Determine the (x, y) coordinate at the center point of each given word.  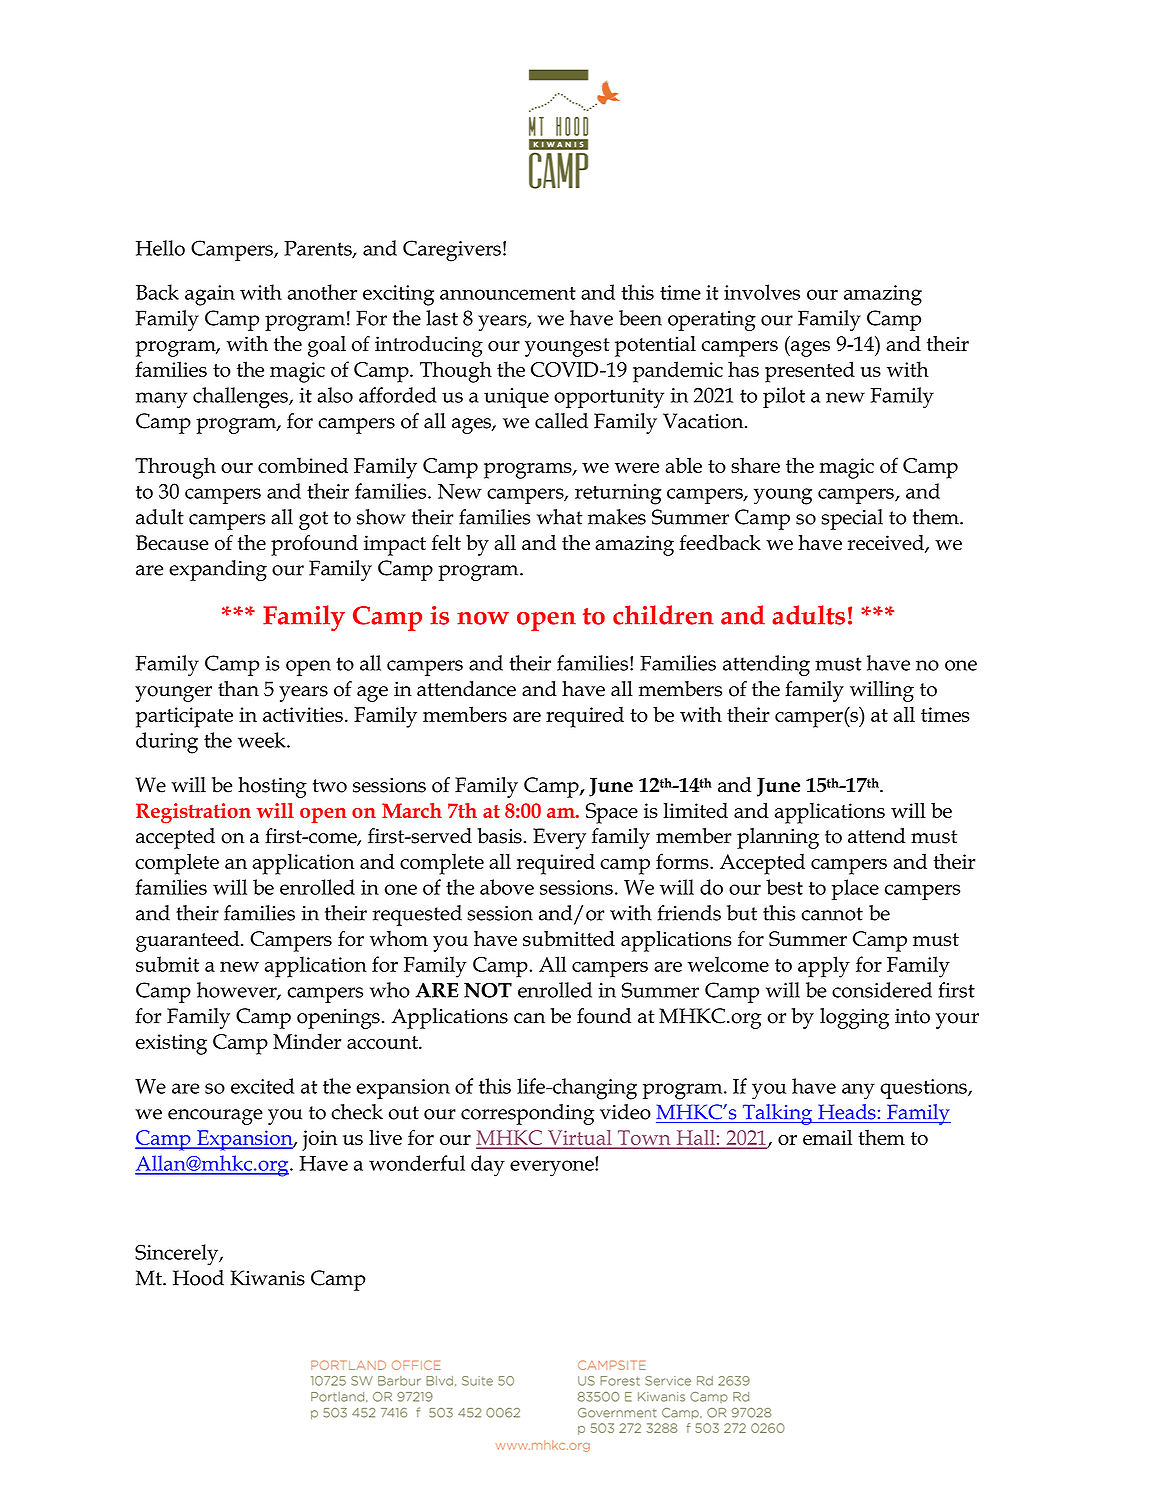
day (488, 1166)
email (827, 1137)
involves (762, 292)
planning (778, 838)
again (210, 295)
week (263, 740)
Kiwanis (267, 1278)
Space (612, 813)
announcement (508, 293)
